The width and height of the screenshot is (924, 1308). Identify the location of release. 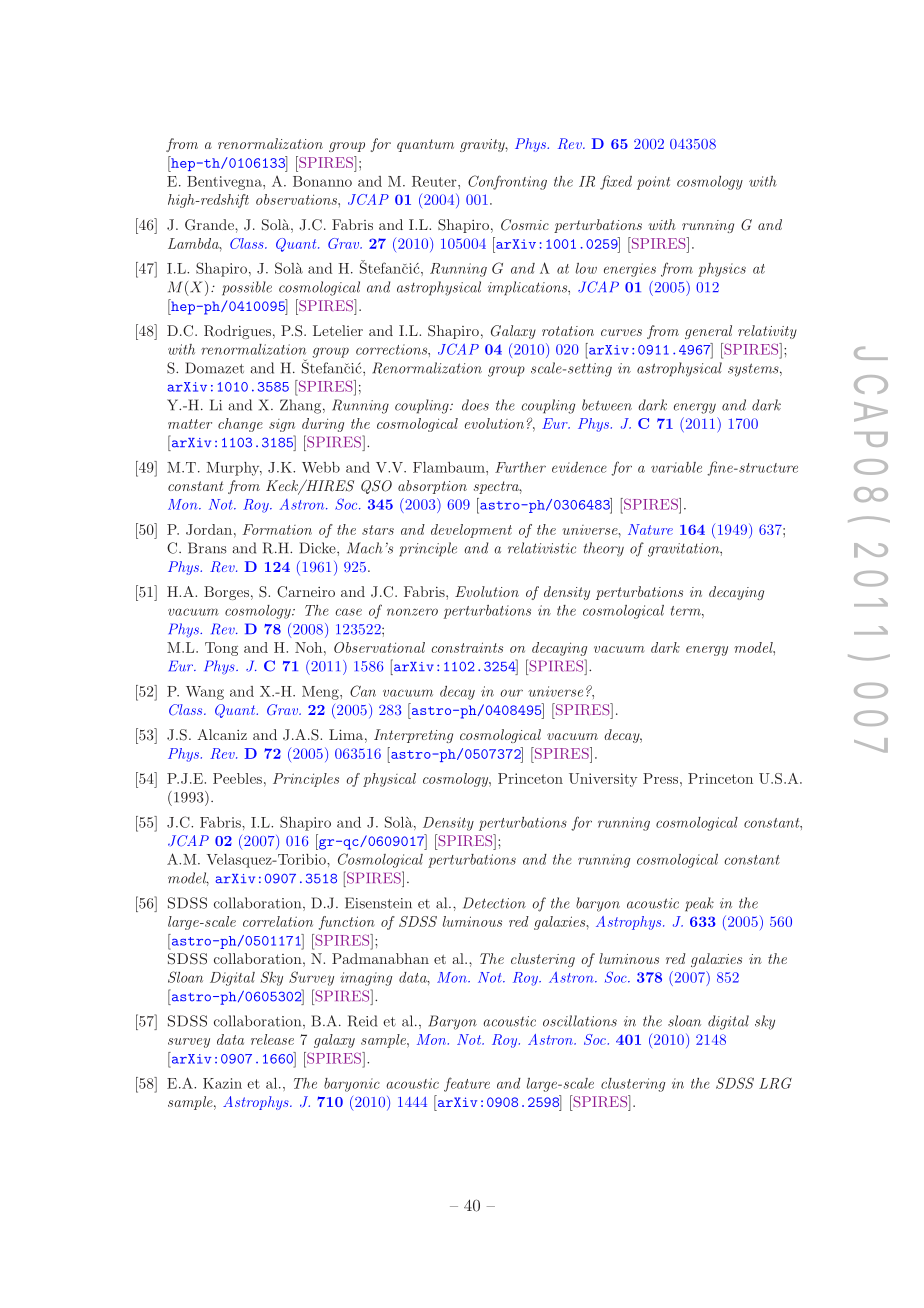
(272, 1039).
